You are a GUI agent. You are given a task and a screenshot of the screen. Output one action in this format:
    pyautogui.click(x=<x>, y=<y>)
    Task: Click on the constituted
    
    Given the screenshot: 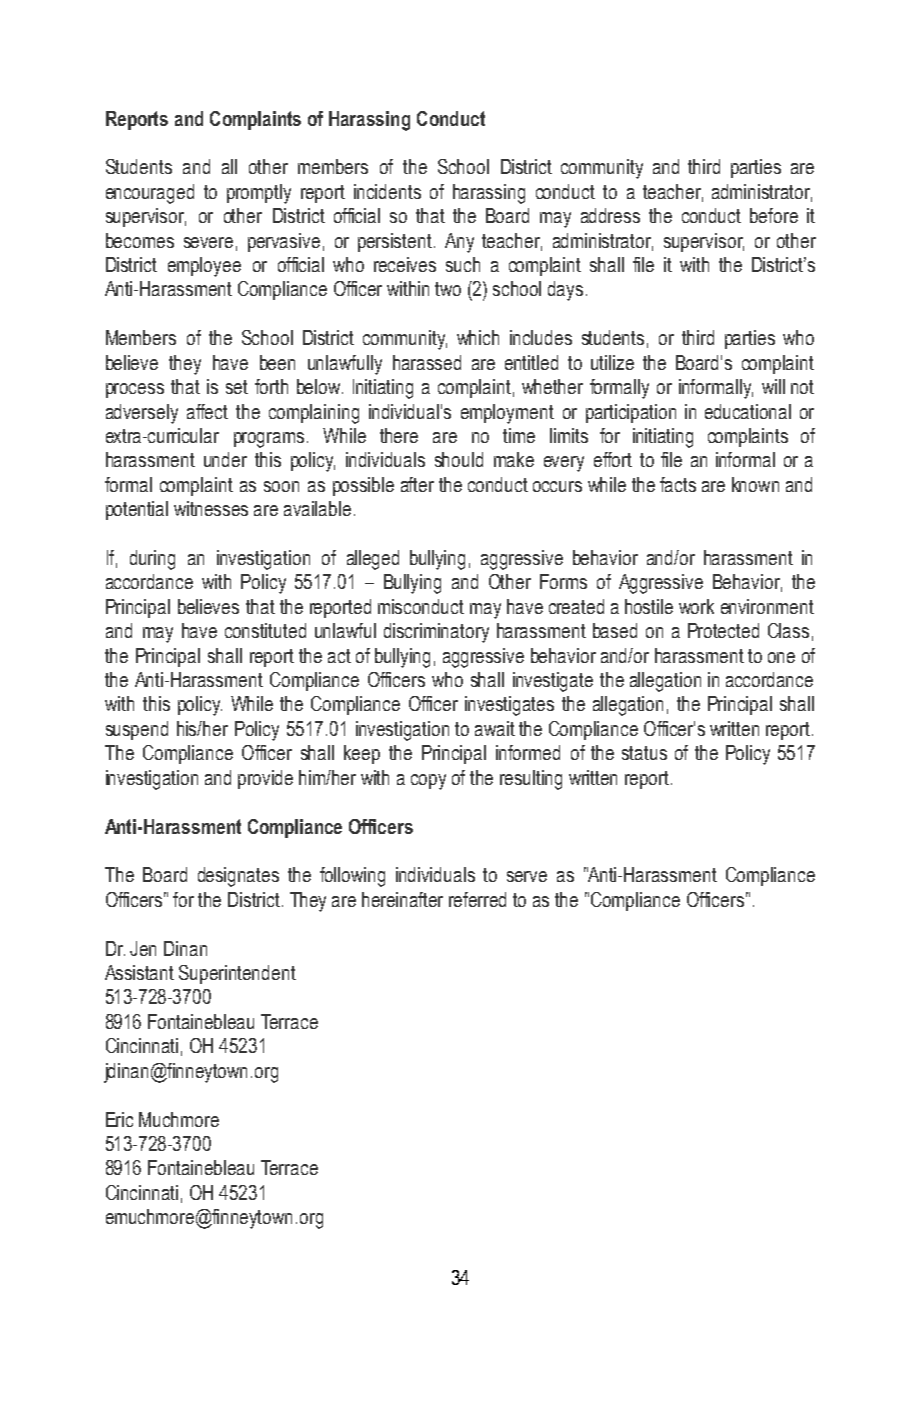 What is the action you would take?
    pyautogui.click(x=265, y=630)
